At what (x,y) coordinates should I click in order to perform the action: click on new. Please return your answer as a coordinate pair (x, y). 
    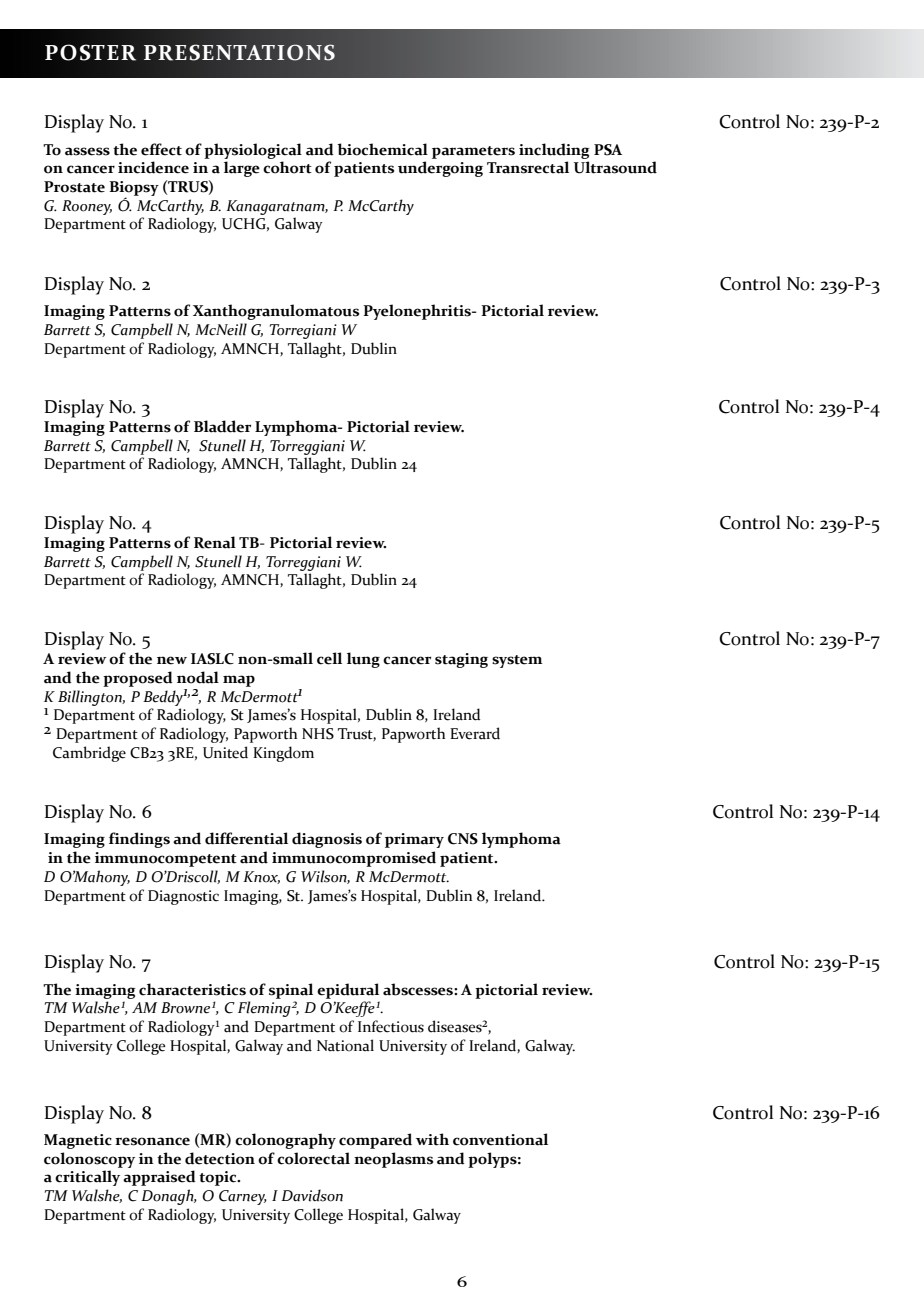
    Looking at the image, I should click on (172, 660).
